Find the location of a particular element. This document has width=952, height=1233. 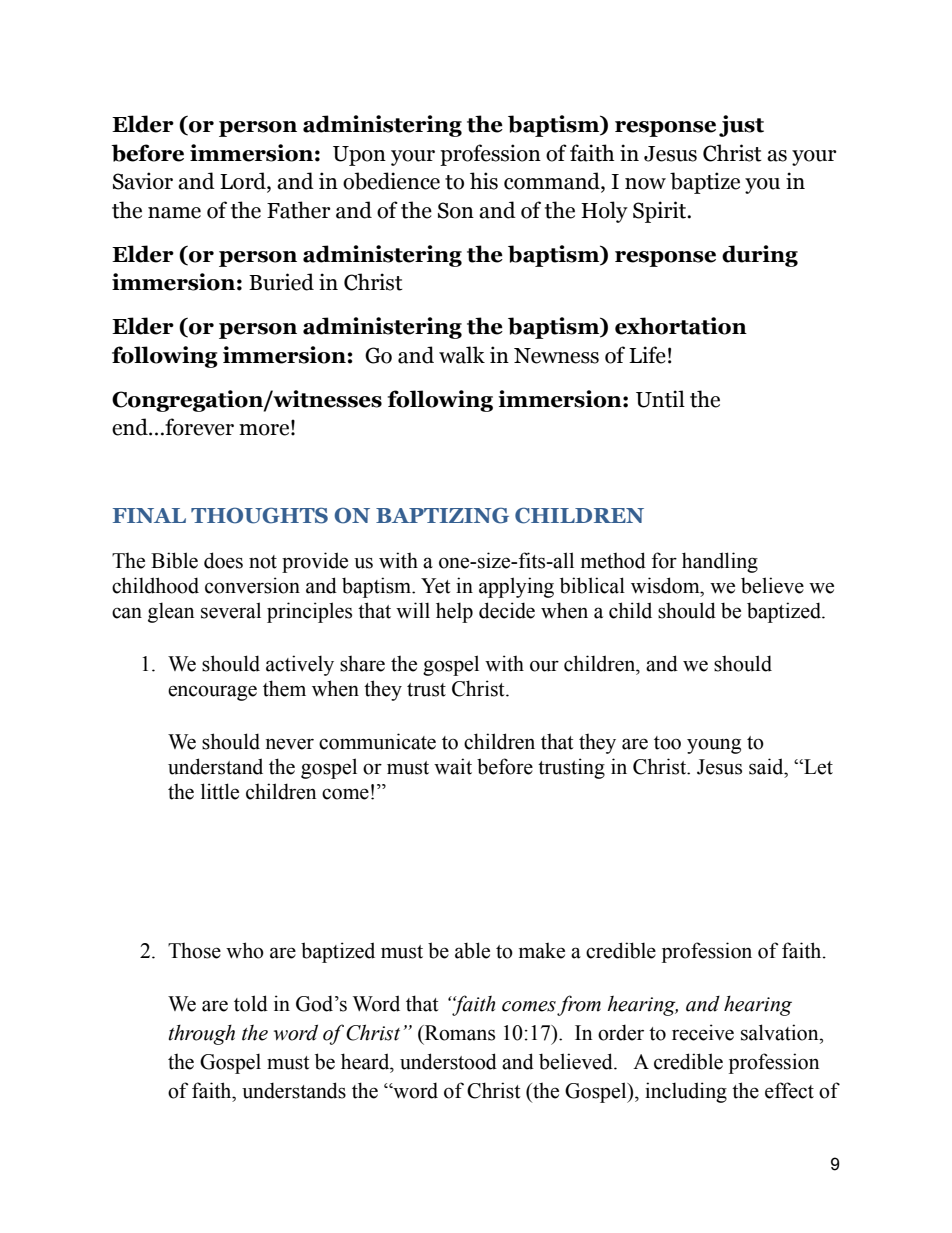

handling is located at coordinates (720, 562).
